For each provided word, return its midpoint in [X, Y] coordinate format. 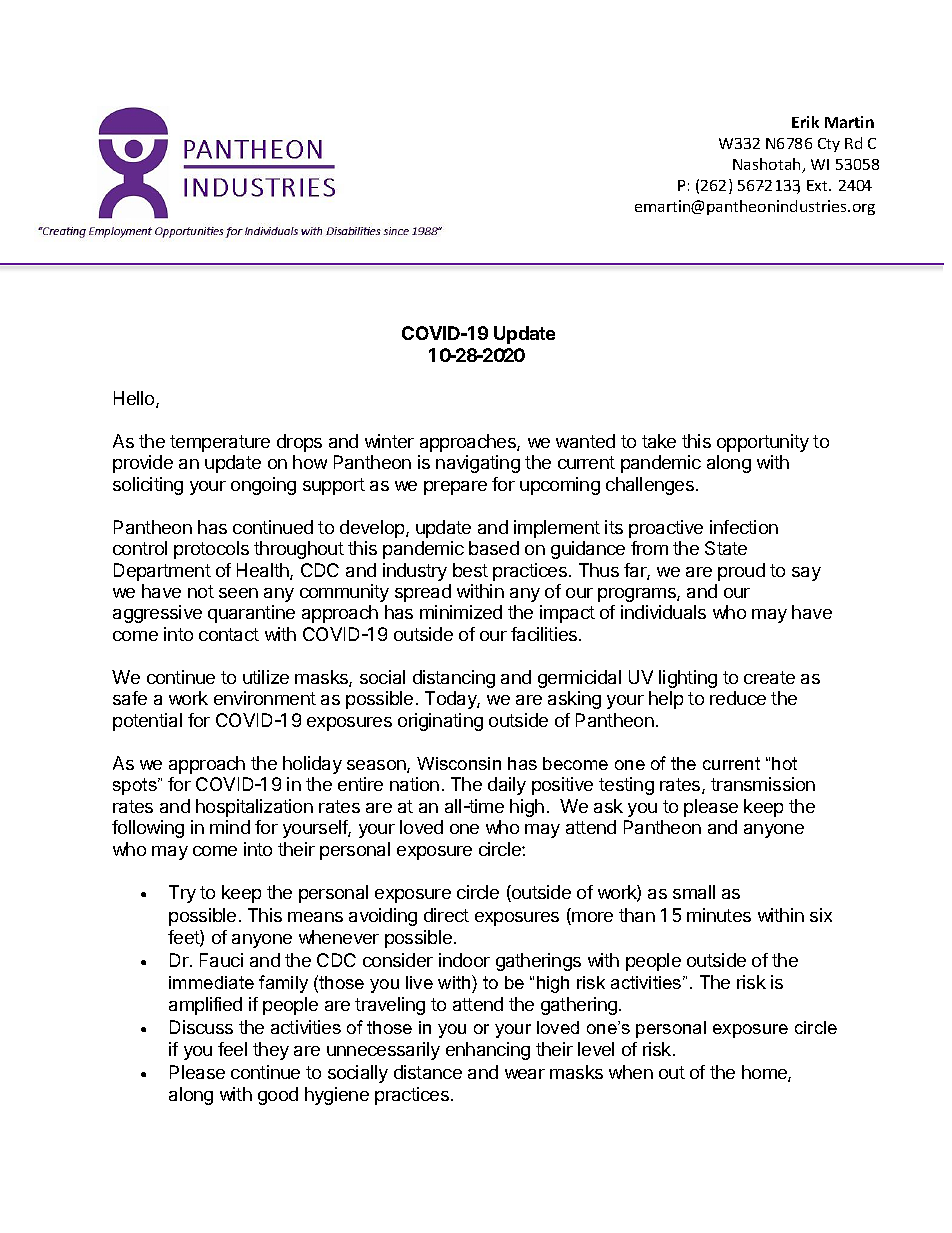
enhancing [488, 1051]
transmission [763, 784]
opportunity [763, 443]
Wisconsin [459, 763]
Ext [819, 185]
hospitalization [254, 808]
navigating [478, 464]
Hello [135, 399]
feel [232, 1049]
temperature [220, 443]
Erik [805, 122]
